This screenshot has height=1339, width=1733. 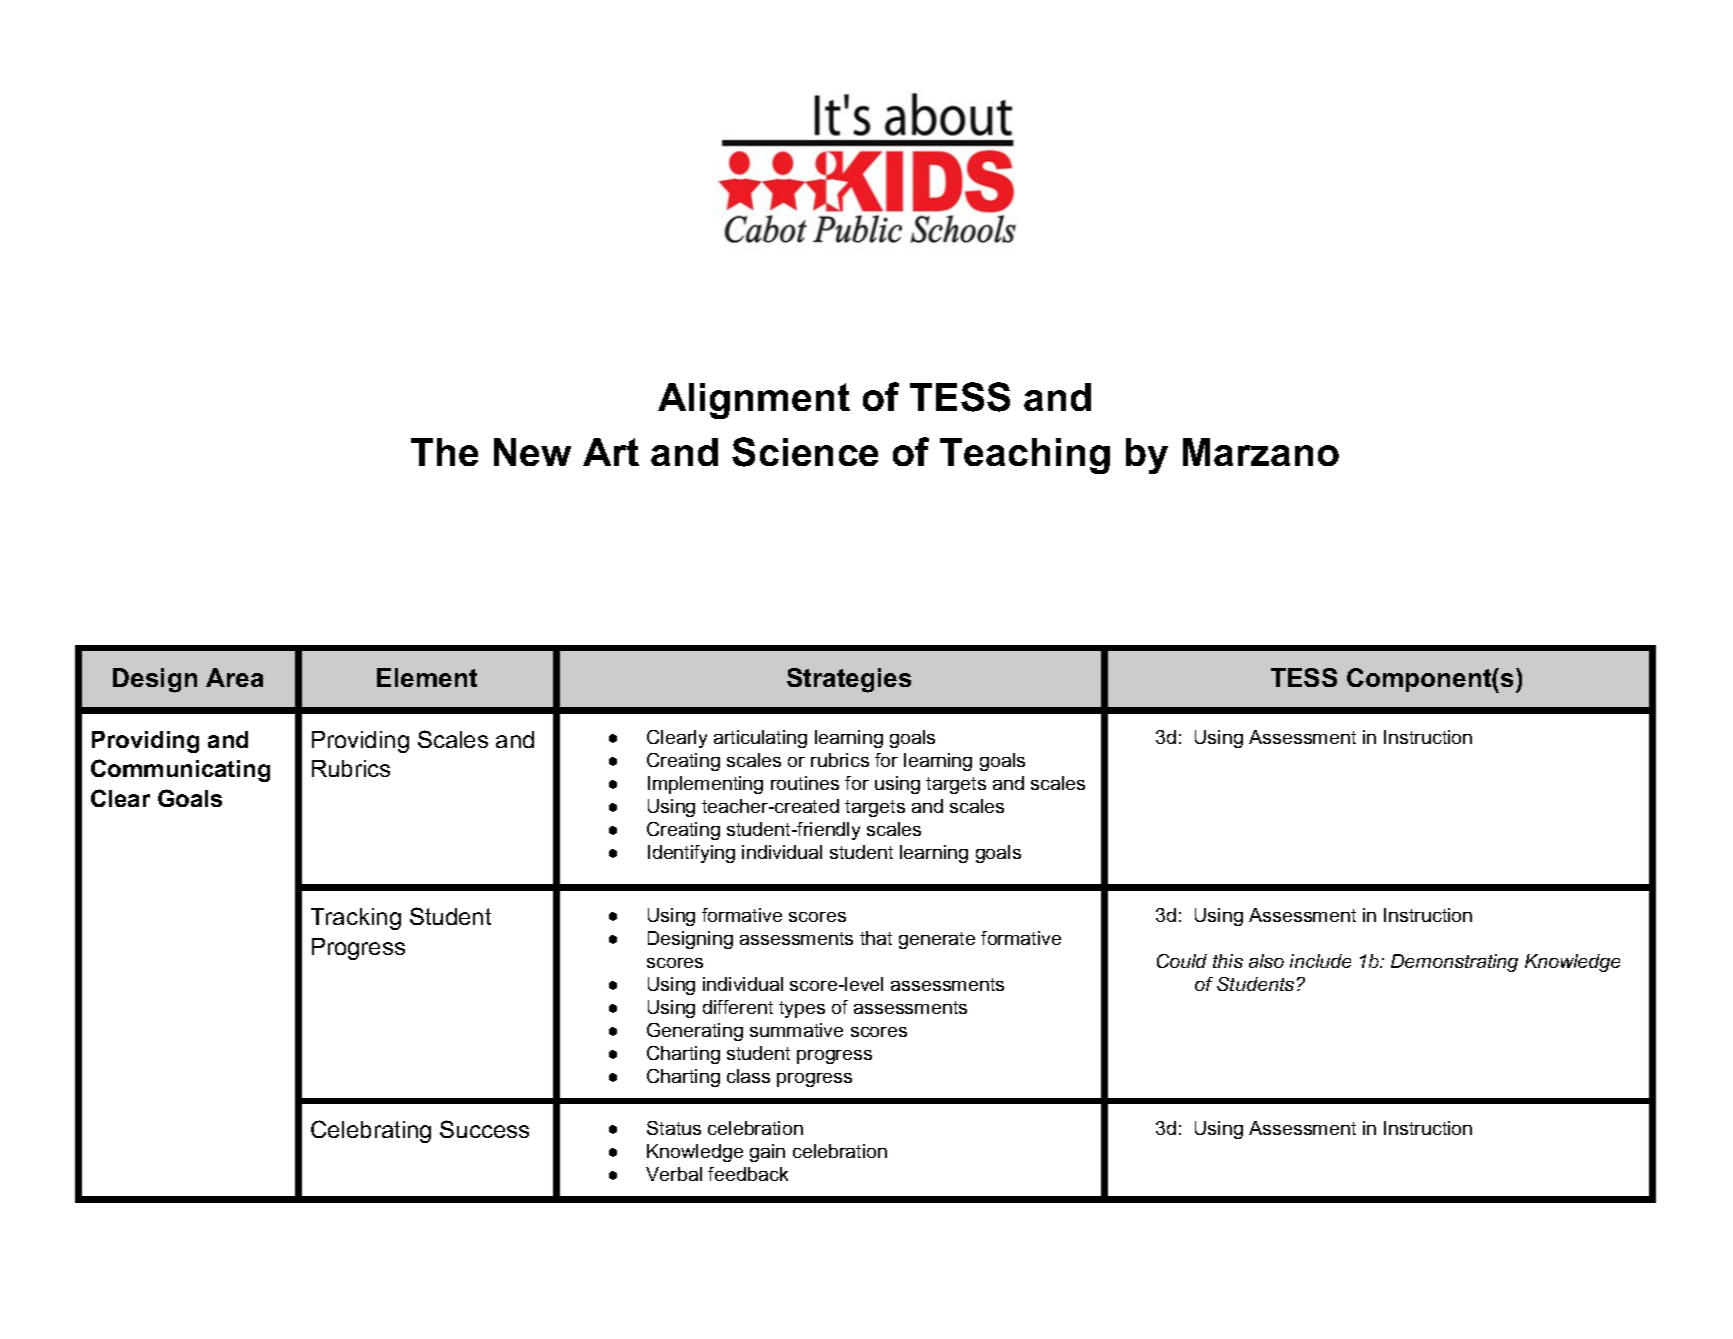 What do you see at coordinates (760, 739) in the screenshot?
I see `articulating` at bounding box center [760, 739].
